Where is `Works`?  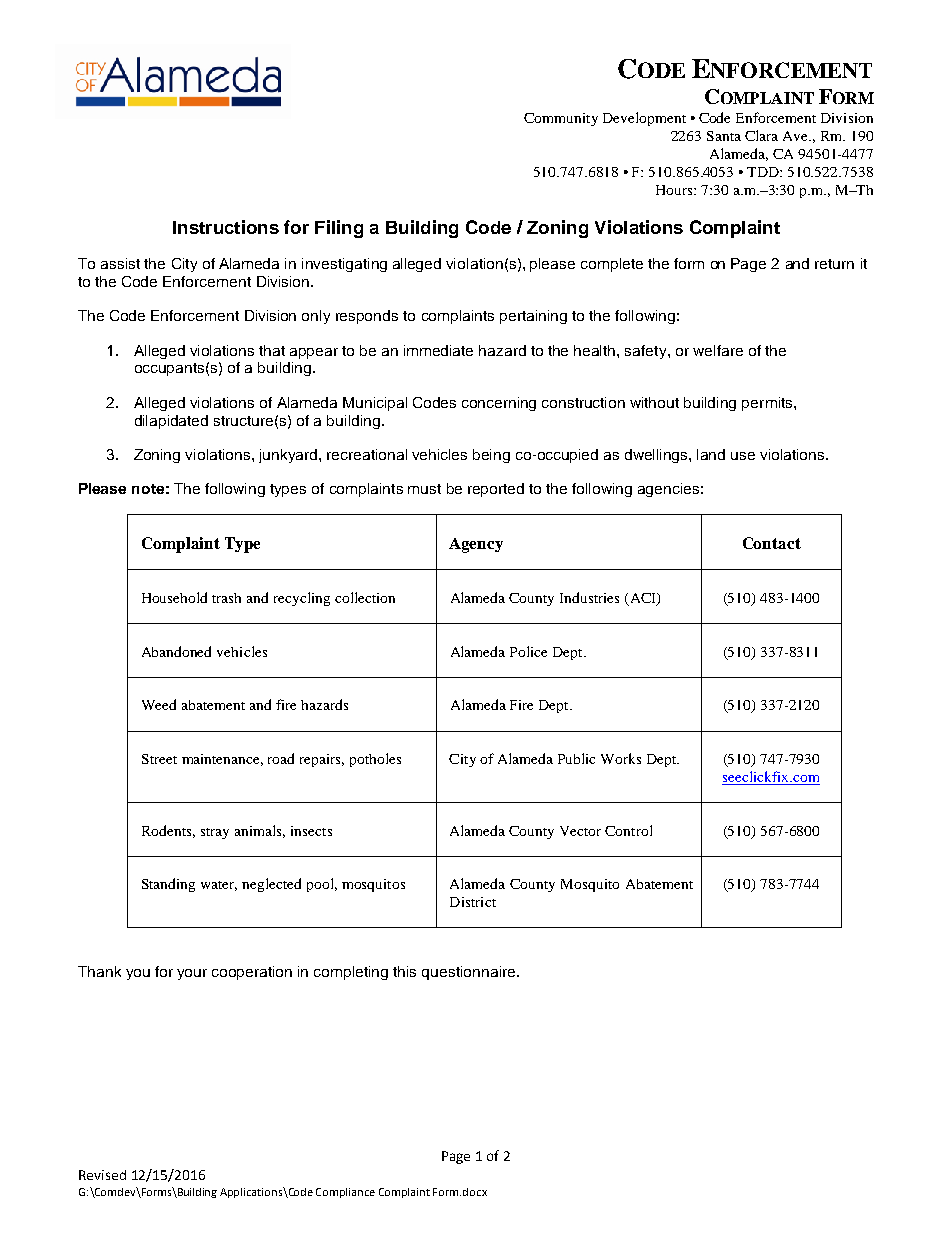 Works is located at coordinates (621, 758).
